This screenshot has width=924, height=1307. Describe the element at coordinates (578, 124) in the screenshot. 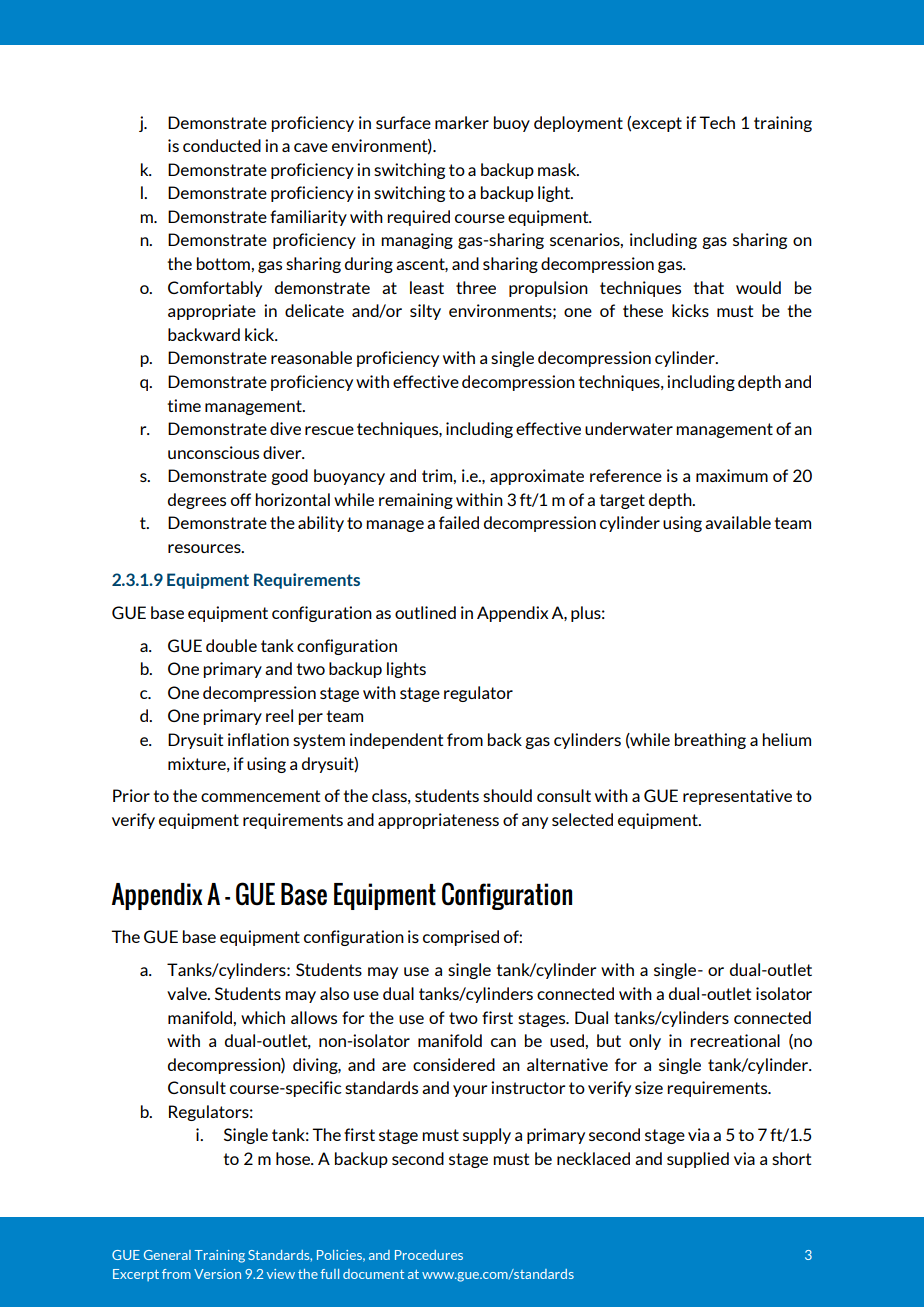

I see `deployment` at that location.
